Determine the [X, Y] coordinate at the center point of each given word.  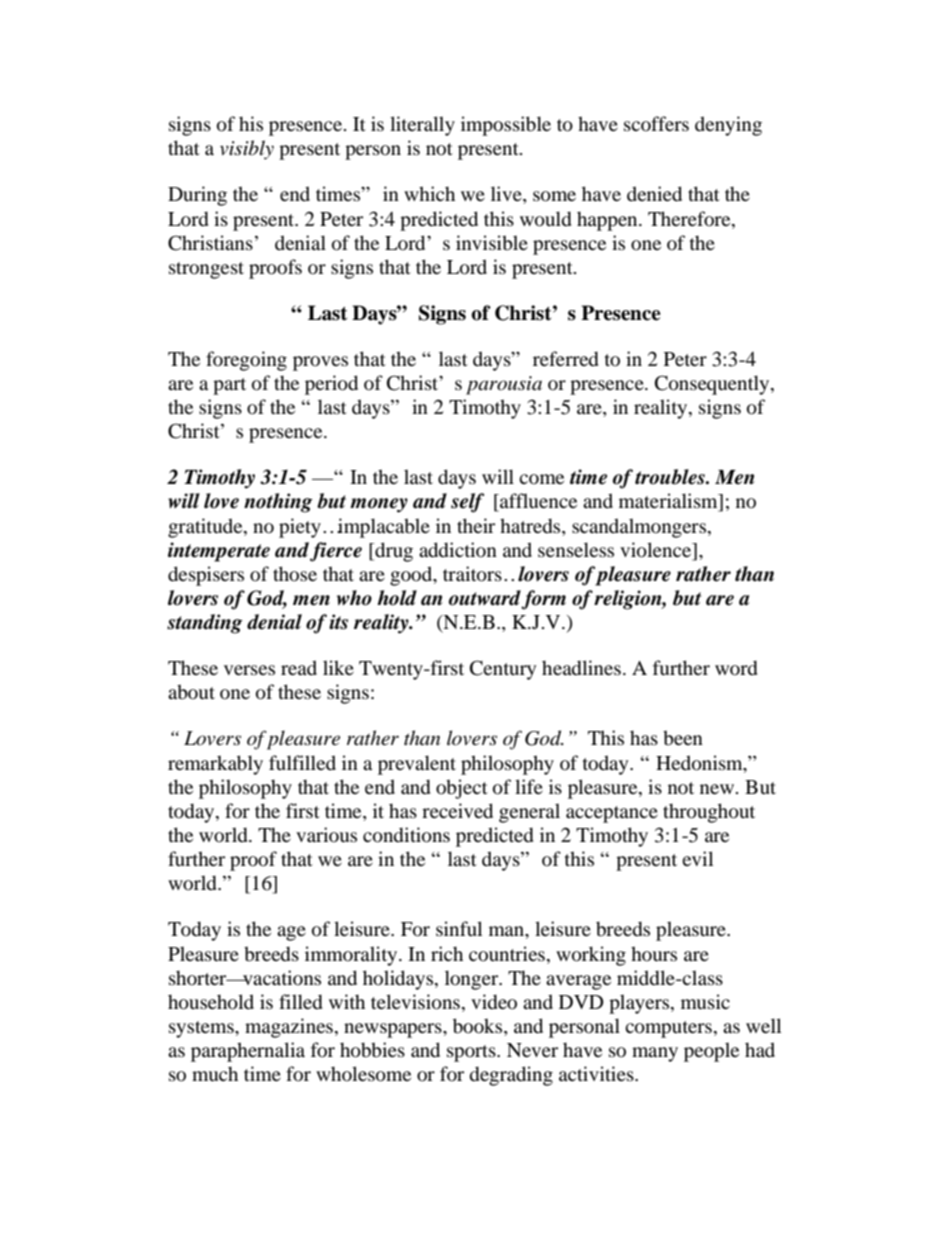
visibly [247, 150]
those [295, 574]
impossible [506, 126]
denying [728, 126]
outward [485, 599]
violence [656, 551]
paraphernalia [248, 1052]
